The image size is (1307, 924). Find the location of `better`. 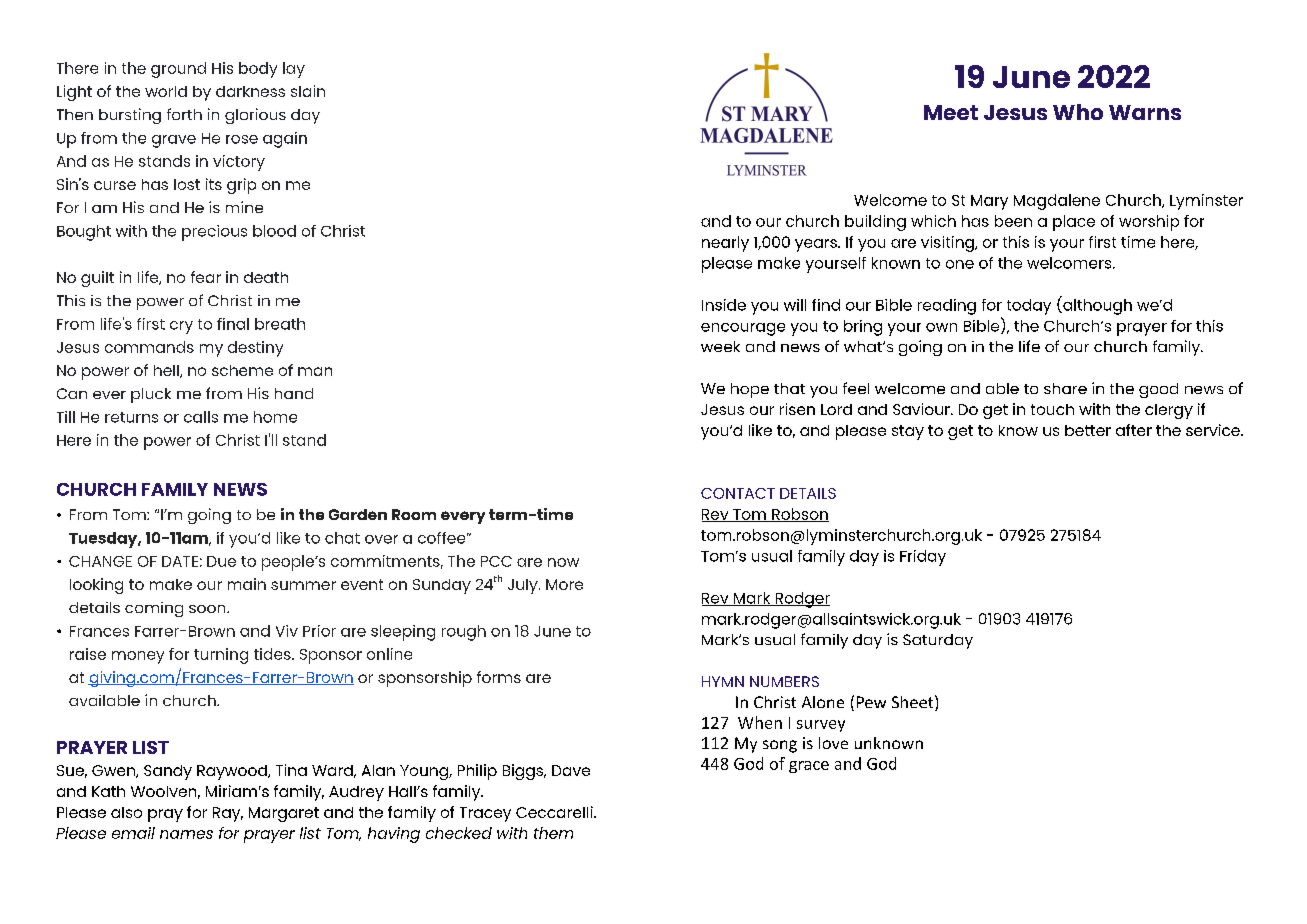

better is located at coordinates (1088, 430).
